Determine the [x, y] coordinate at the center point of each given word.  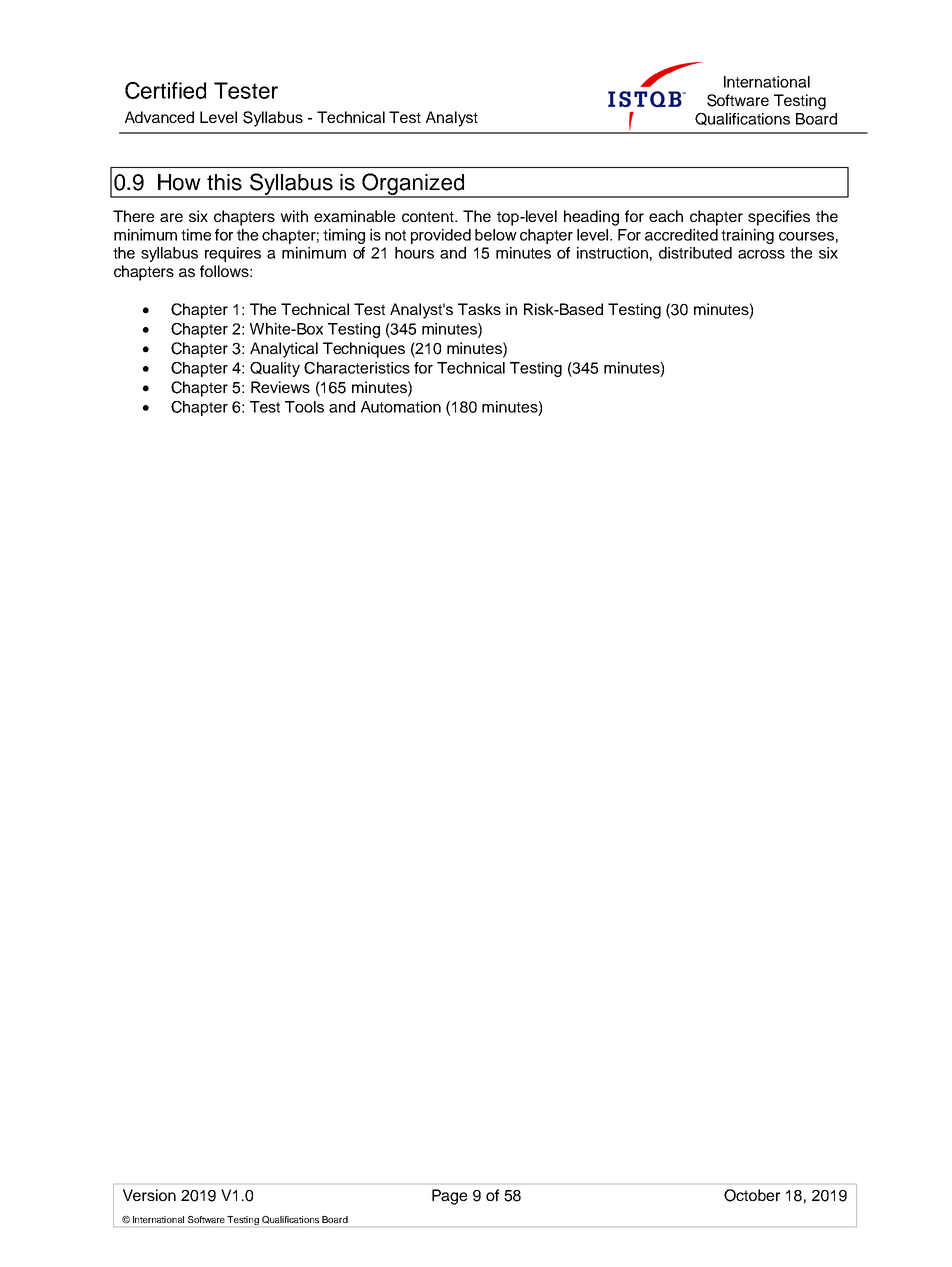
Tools [304, 407]
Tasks [479, 309]
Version [149, 1195]
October [752, 1195]
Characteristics [357, 368]
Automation [401, 407]
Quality [275, 369]
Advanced [159, 117]
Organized [413, 185]
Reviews [280, 387]
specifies [779, 218]
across [761, 254]
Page [449, 1197]
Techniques [364, 350]
